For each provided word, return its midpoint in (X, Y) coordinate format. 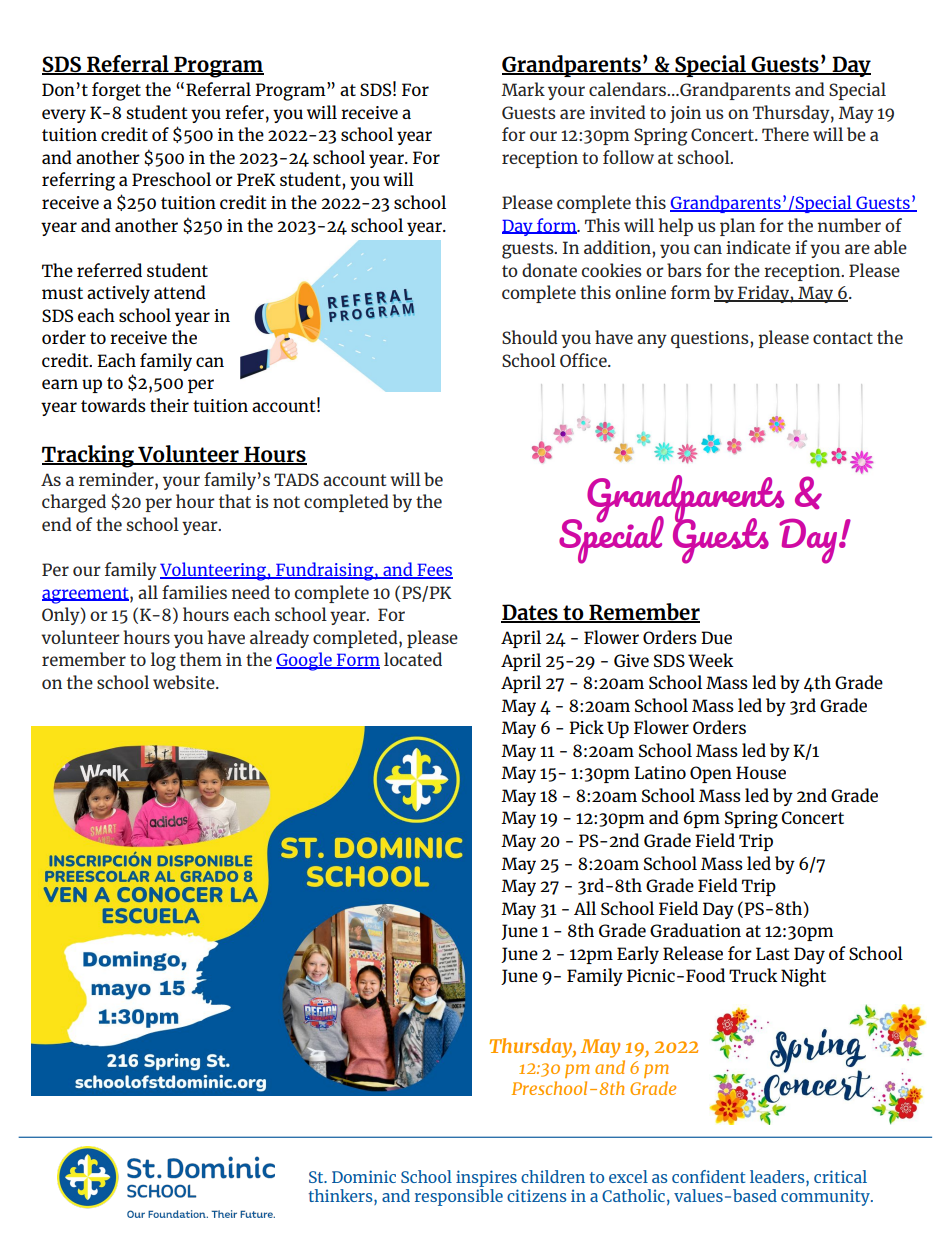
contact (843, 338)
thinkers (342, 1197)
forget (116, 91)
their (169, 405)
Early (638, 955)
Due (716, 637)
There (785, 134)
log (163, 661)
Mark (523, 89)
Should (530, 337)
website (185, 682)
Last (772, 953)
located (413, 659)
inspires (487, 1180)
